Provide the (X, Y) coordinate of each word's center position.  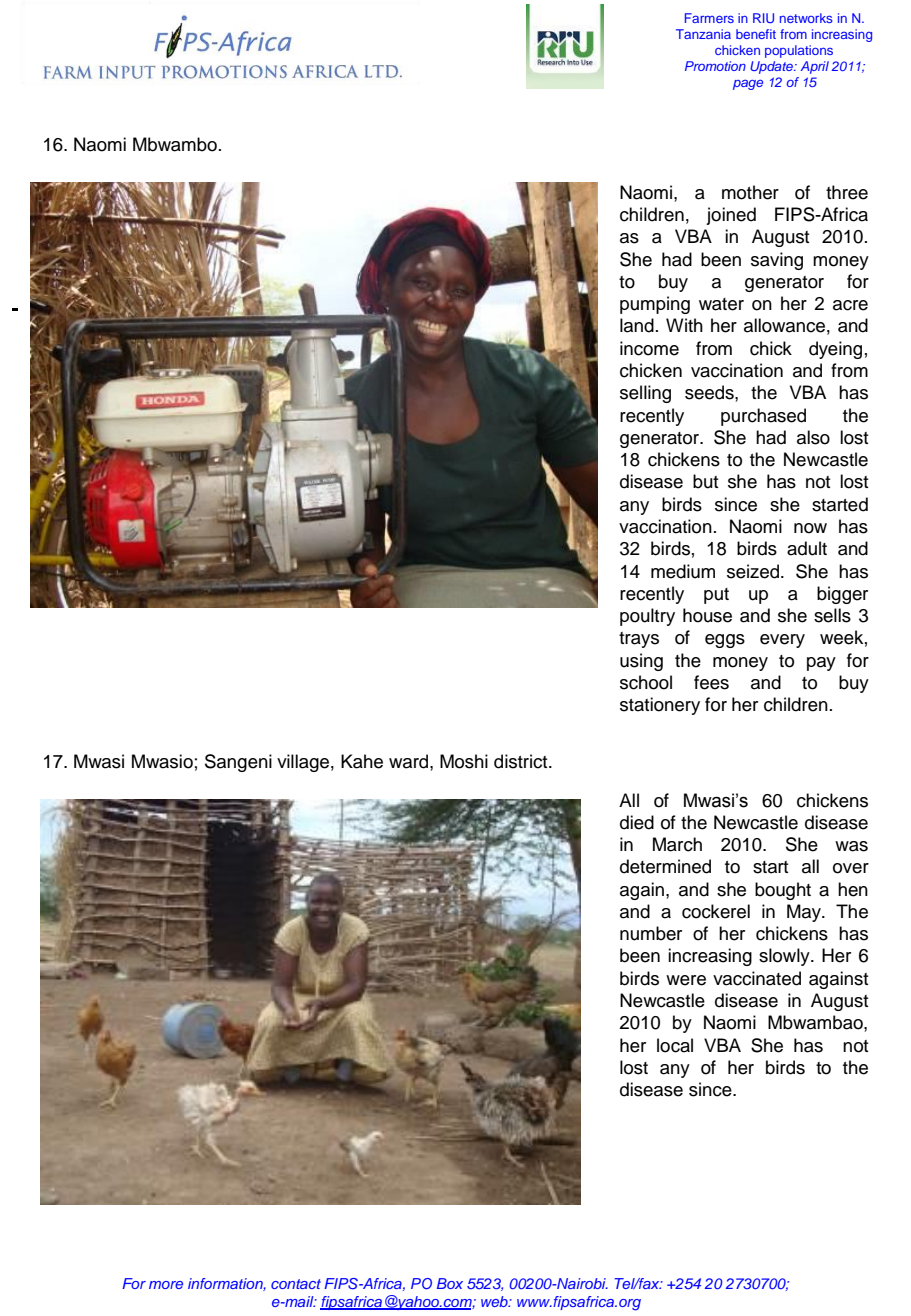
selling (645, 394)
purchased (763, 417)
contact (296, 1284)
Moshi (464, 761)
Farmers (709, 18)
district (522, 761)
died (637, 822)
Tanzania (703, 34)
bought (783, 891)
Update (773, 67)
